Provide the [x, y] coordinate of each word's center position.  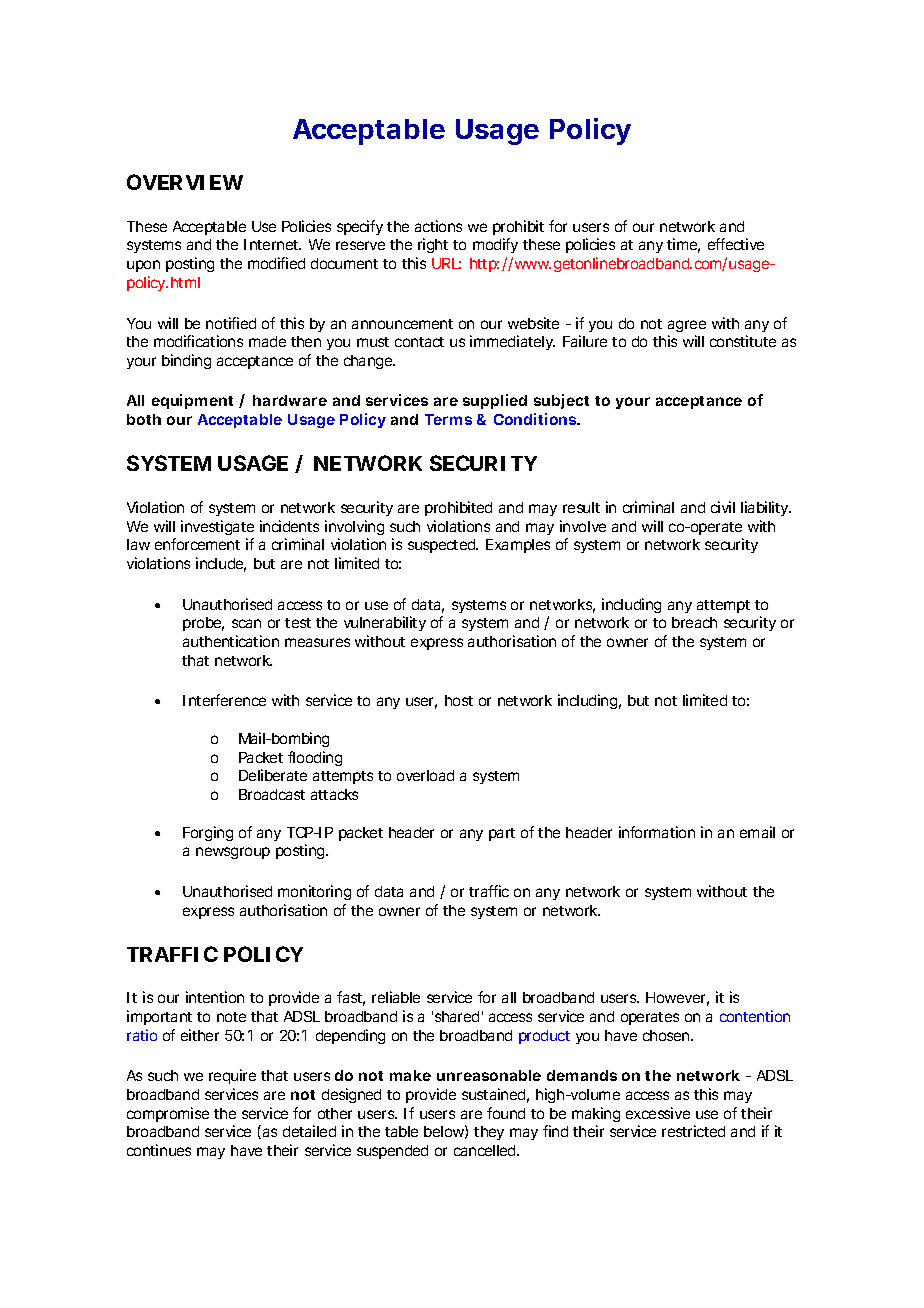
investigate [217, 527]
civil [723, 507]
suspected [443, 546]
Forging [208, 833]
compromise [168, 1114]
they [489, 1133]
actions [438, 226]
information [657, 832]
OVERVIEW [185, 182]
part [502, 834]
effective [736, 244]
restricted [693, 1131]
